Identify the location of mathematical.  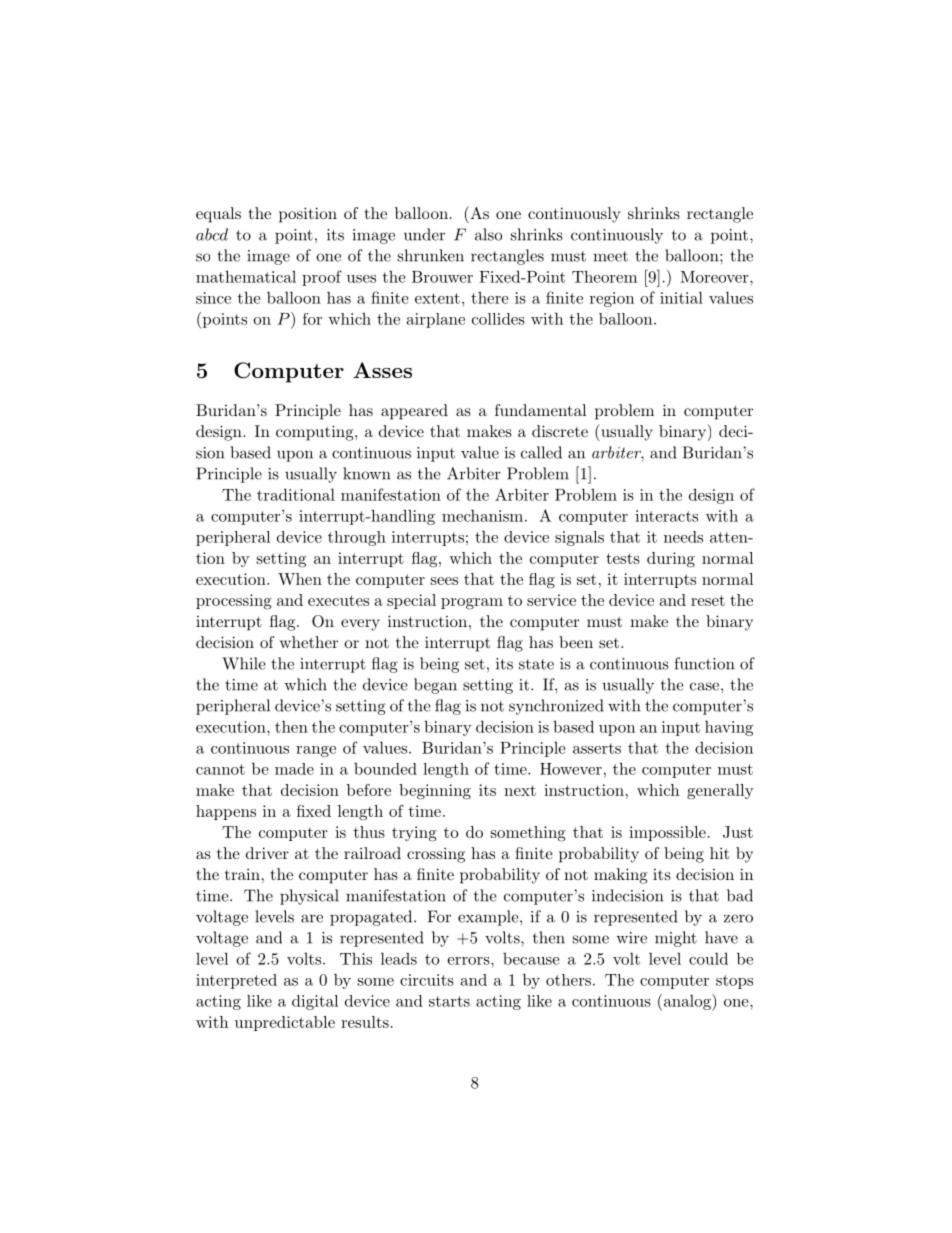
(246, 276).
